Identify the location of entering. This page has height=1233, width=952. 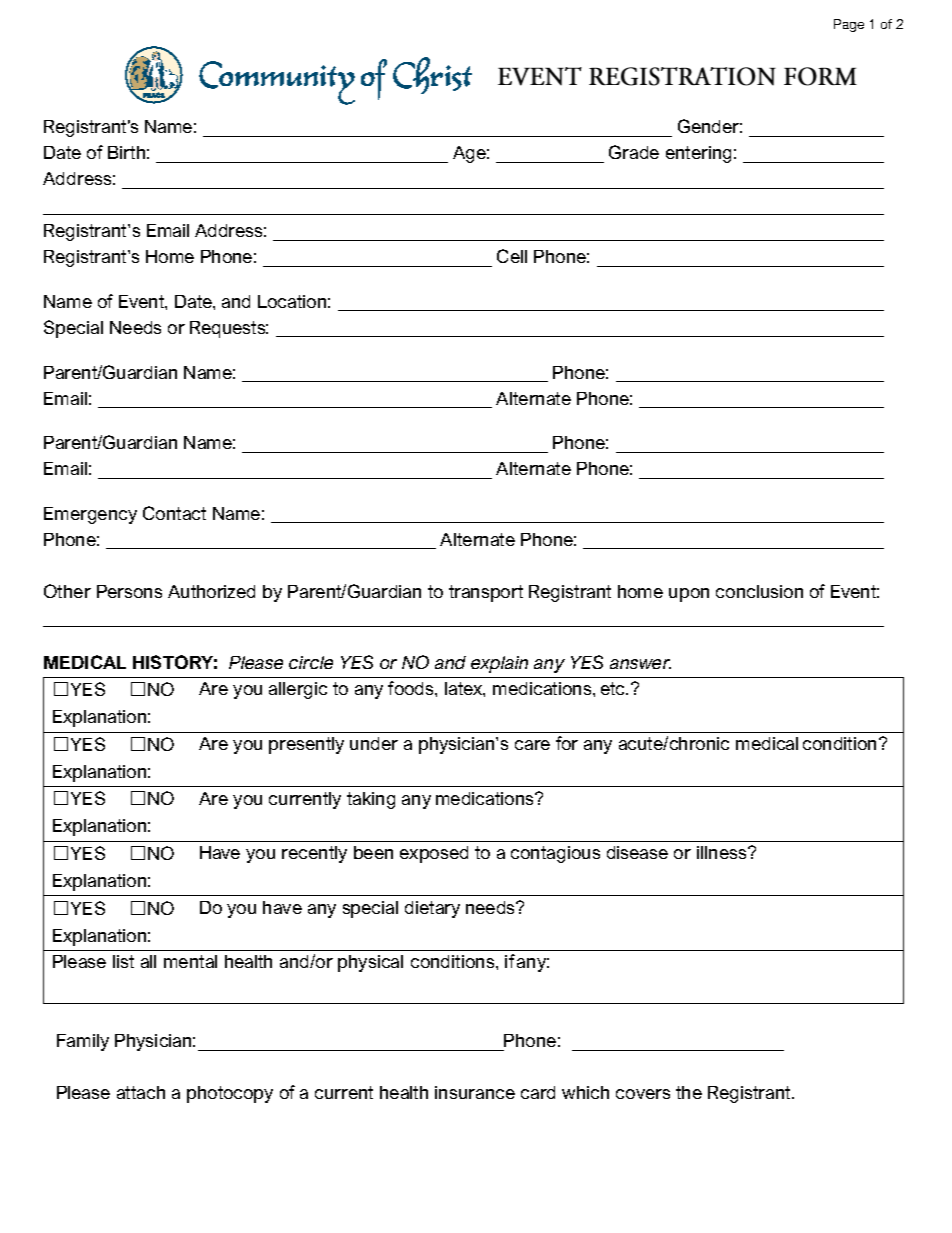
(698, 154).
